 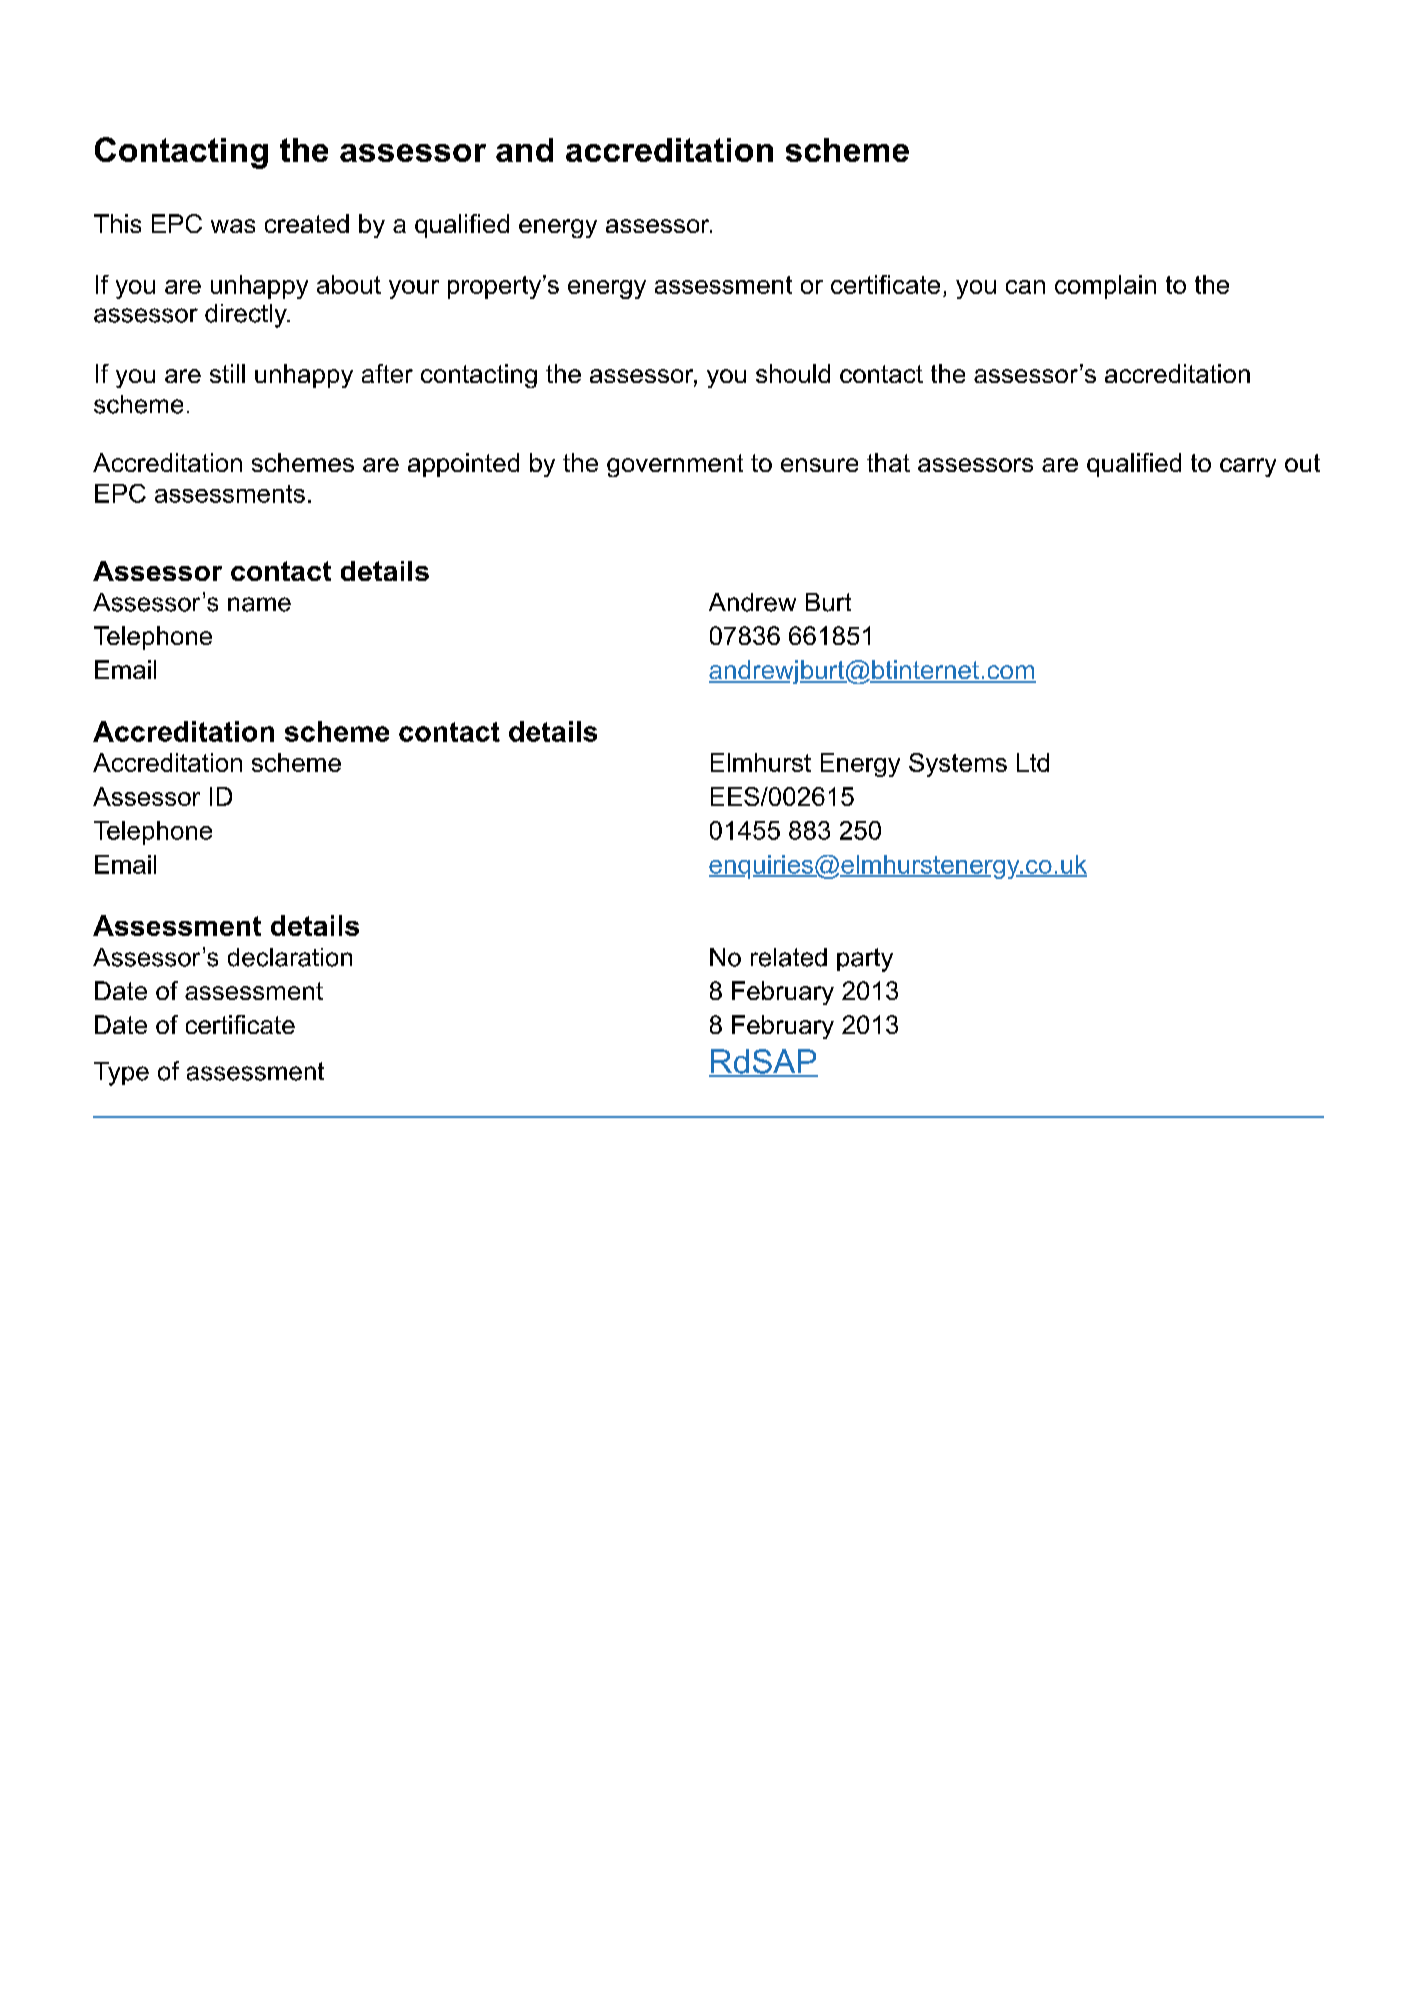 I want to click on Systems, so click(x=958, y=765).
